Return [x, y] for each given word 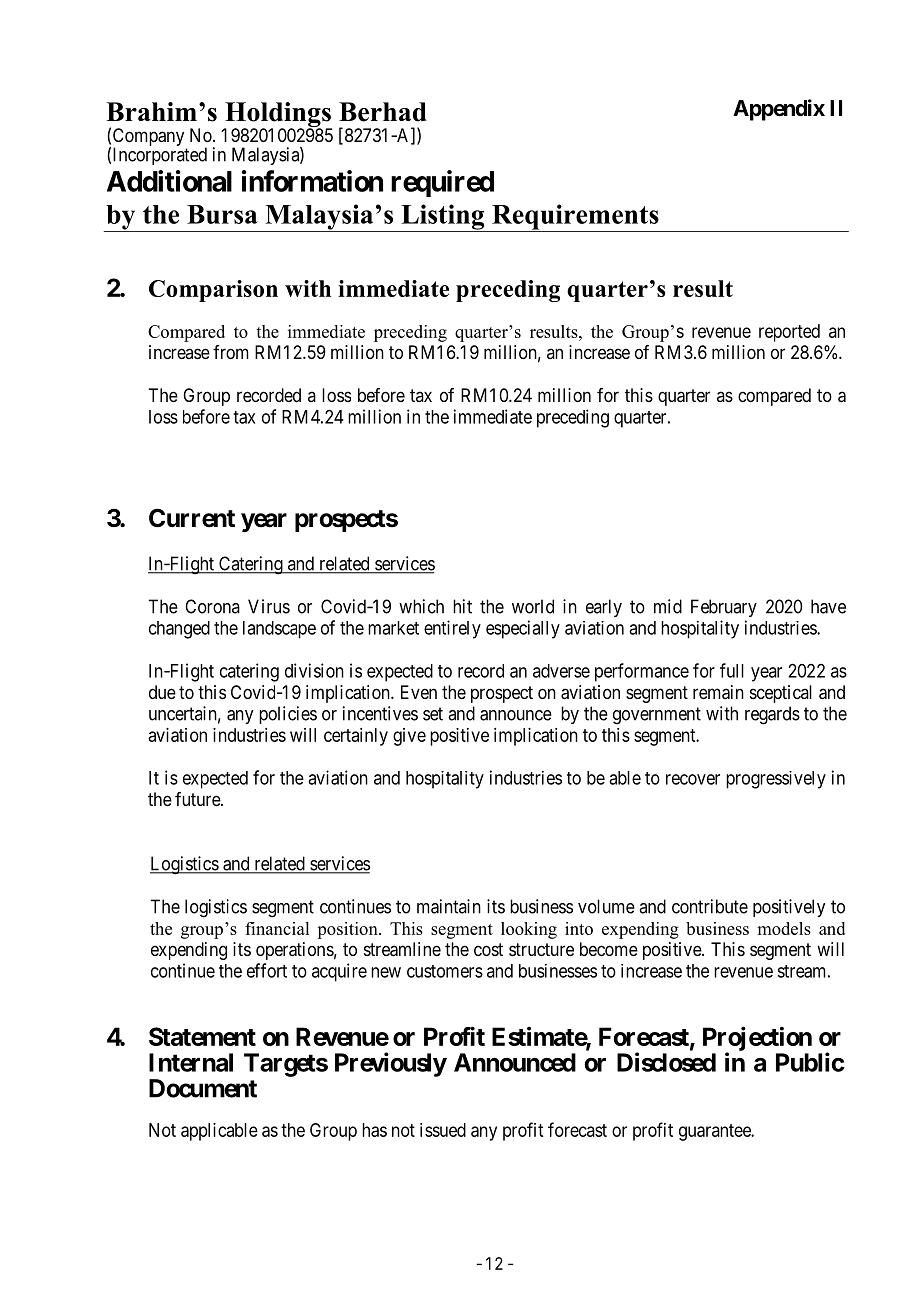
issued [443, 1130]
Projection [757, 1039]
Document [203, 1088]
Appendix [779, 110]
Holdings [278, 116]
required [442, 183]
